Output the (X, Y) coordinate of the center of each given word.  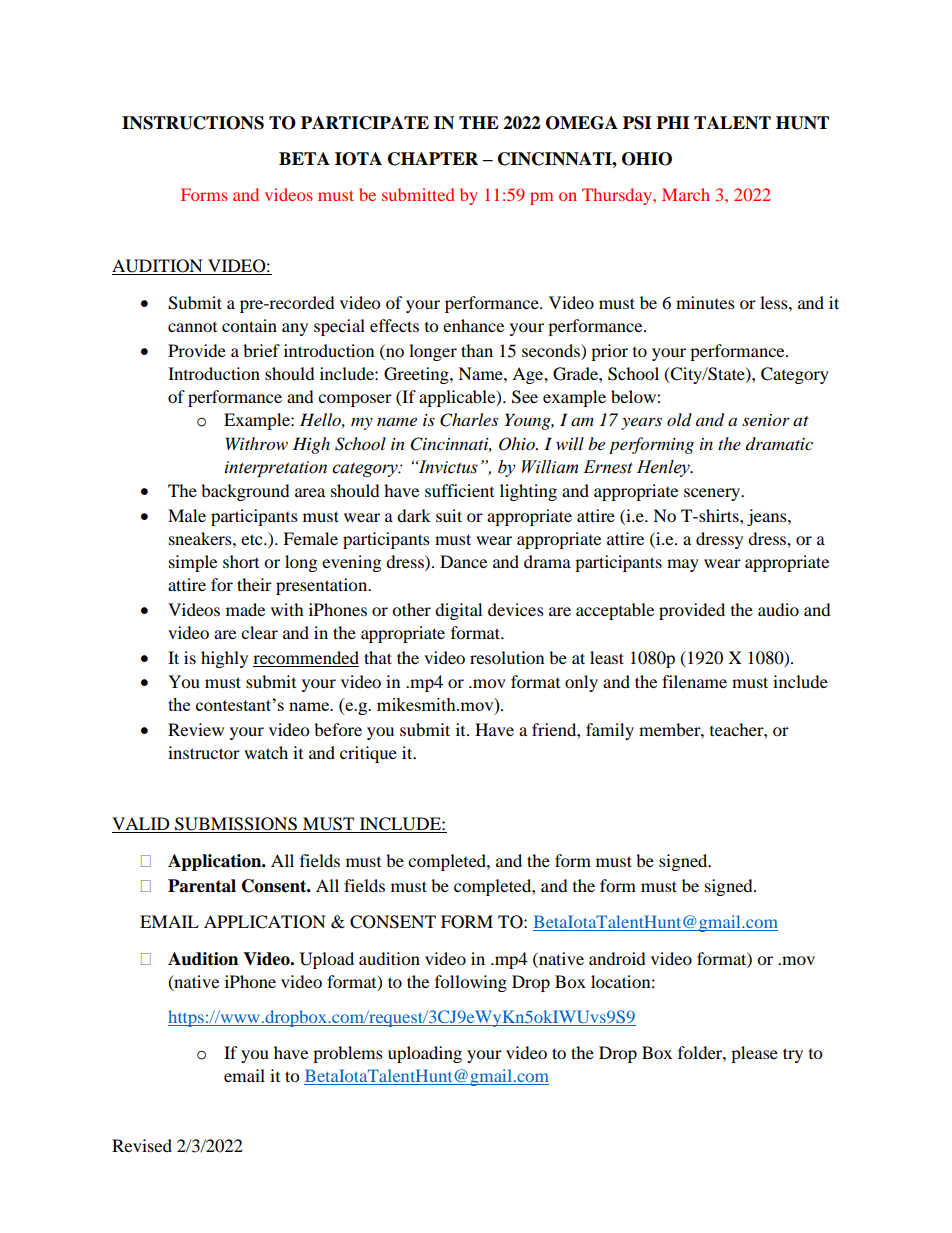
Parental (202, 886)
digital (458, 611)
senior (766, 420)
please (754, 1054)
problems (348, 1054)
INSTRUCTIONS (193, 123)
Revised (142, 1145)
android (617, 958)
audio (778, 609)
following (471, 983)
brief (261, 350)
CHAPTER (433, 159)
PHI (673, 122)
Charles (469, 420)
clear (259, 632)
